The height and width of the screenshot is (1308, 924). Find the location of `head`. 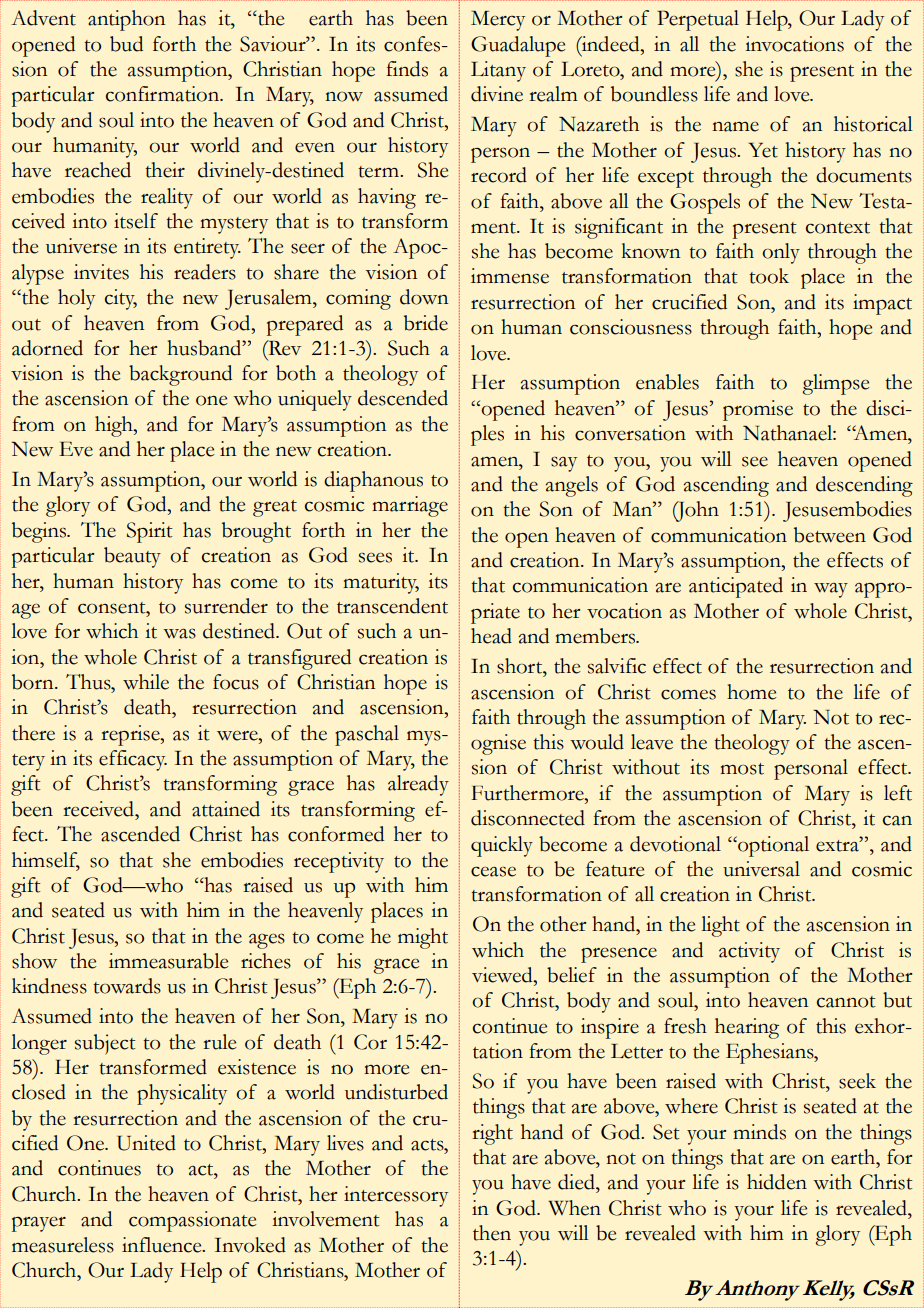

head is located at coordinates (491, 636).
